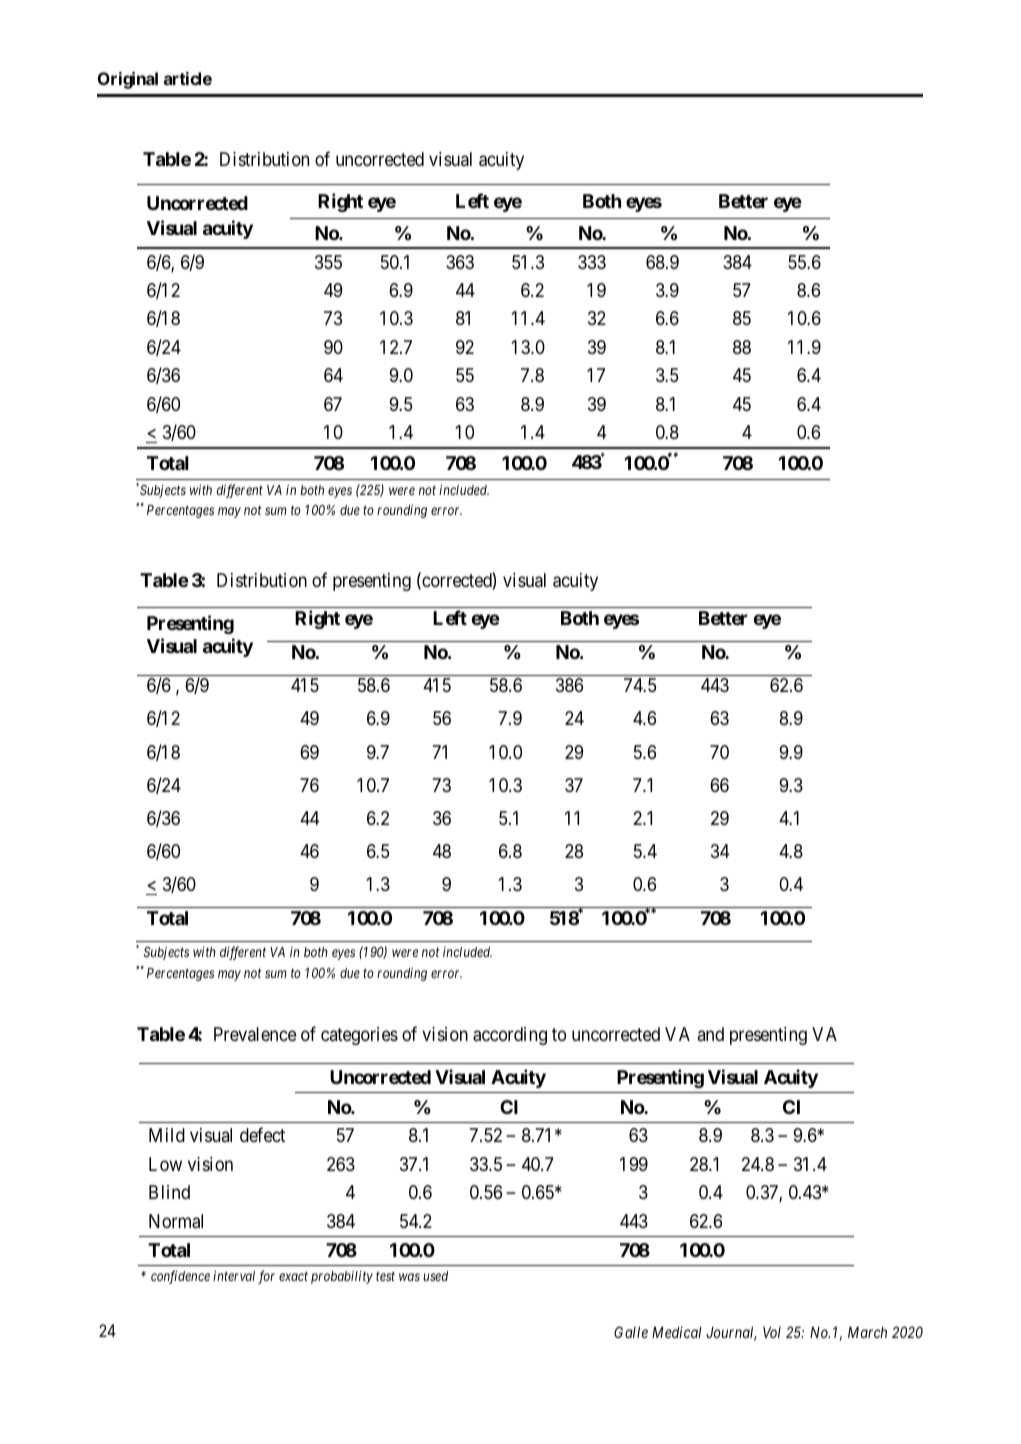  Describe the element at coordinates (359, 1036) in the image. I see `categories` at that location.
